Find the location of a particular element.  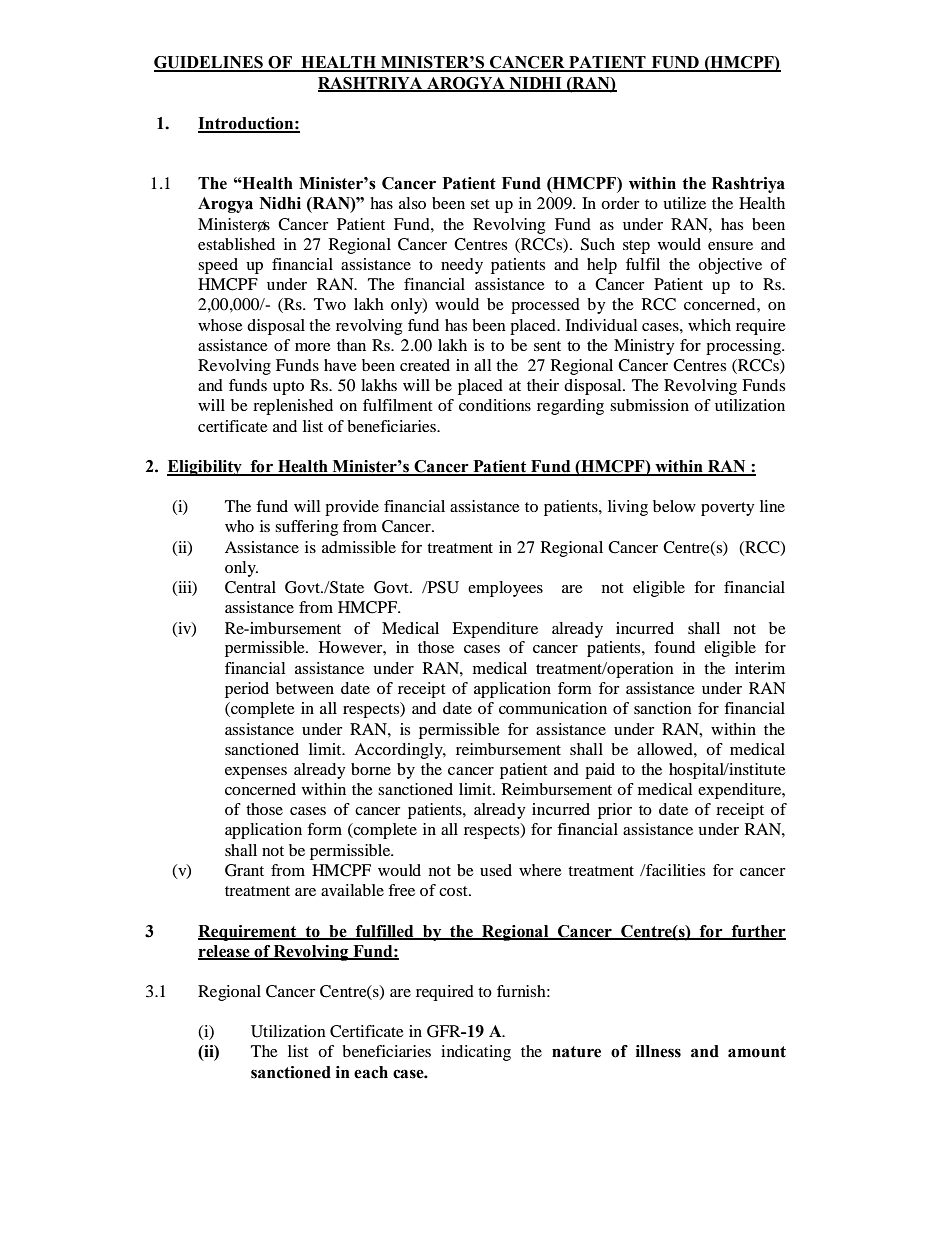

each is located at coordinates (371, 1072).
